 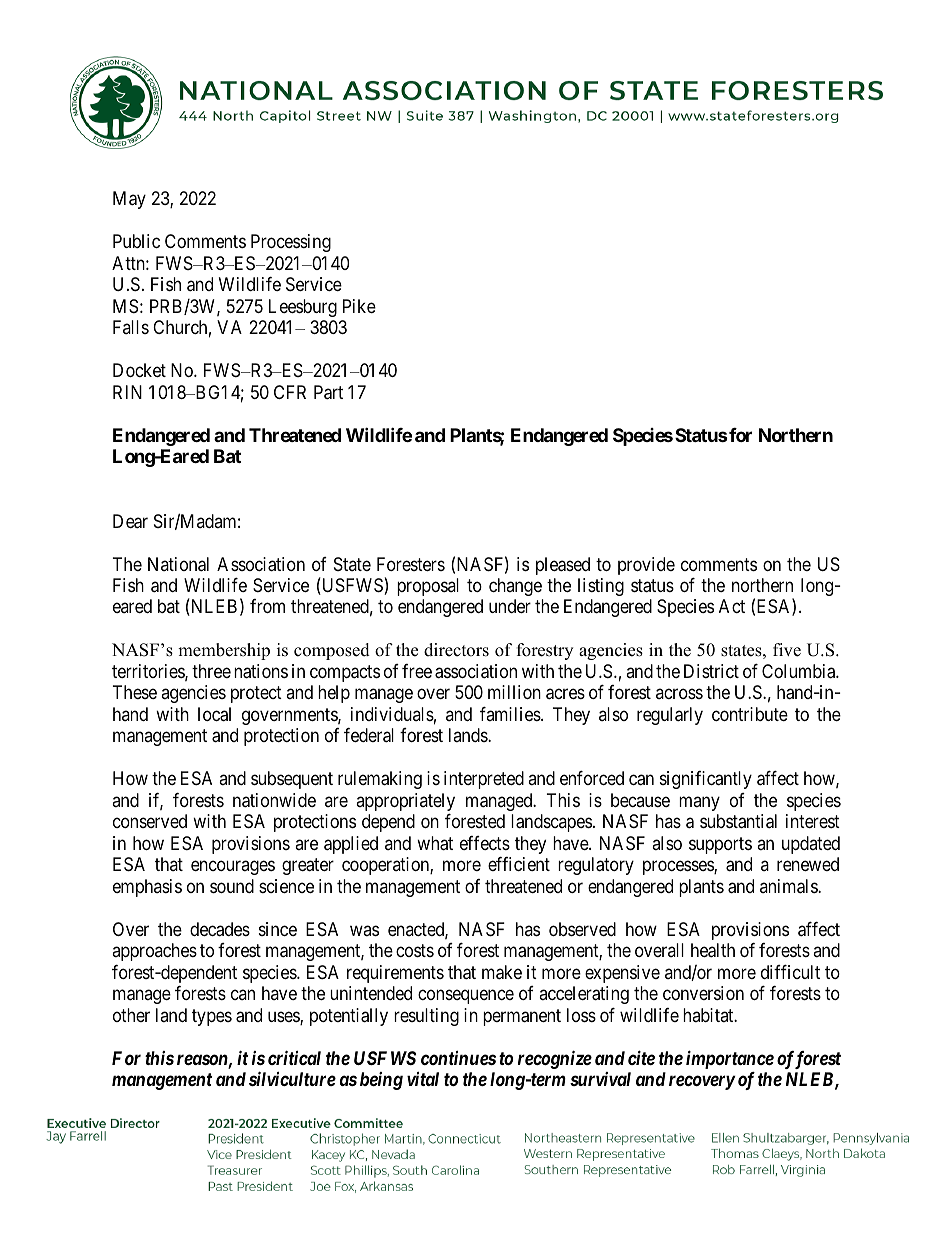 What do you see at coordinates (789, 886) in the page?
I see `animals` at bounding box center [789, 886].
